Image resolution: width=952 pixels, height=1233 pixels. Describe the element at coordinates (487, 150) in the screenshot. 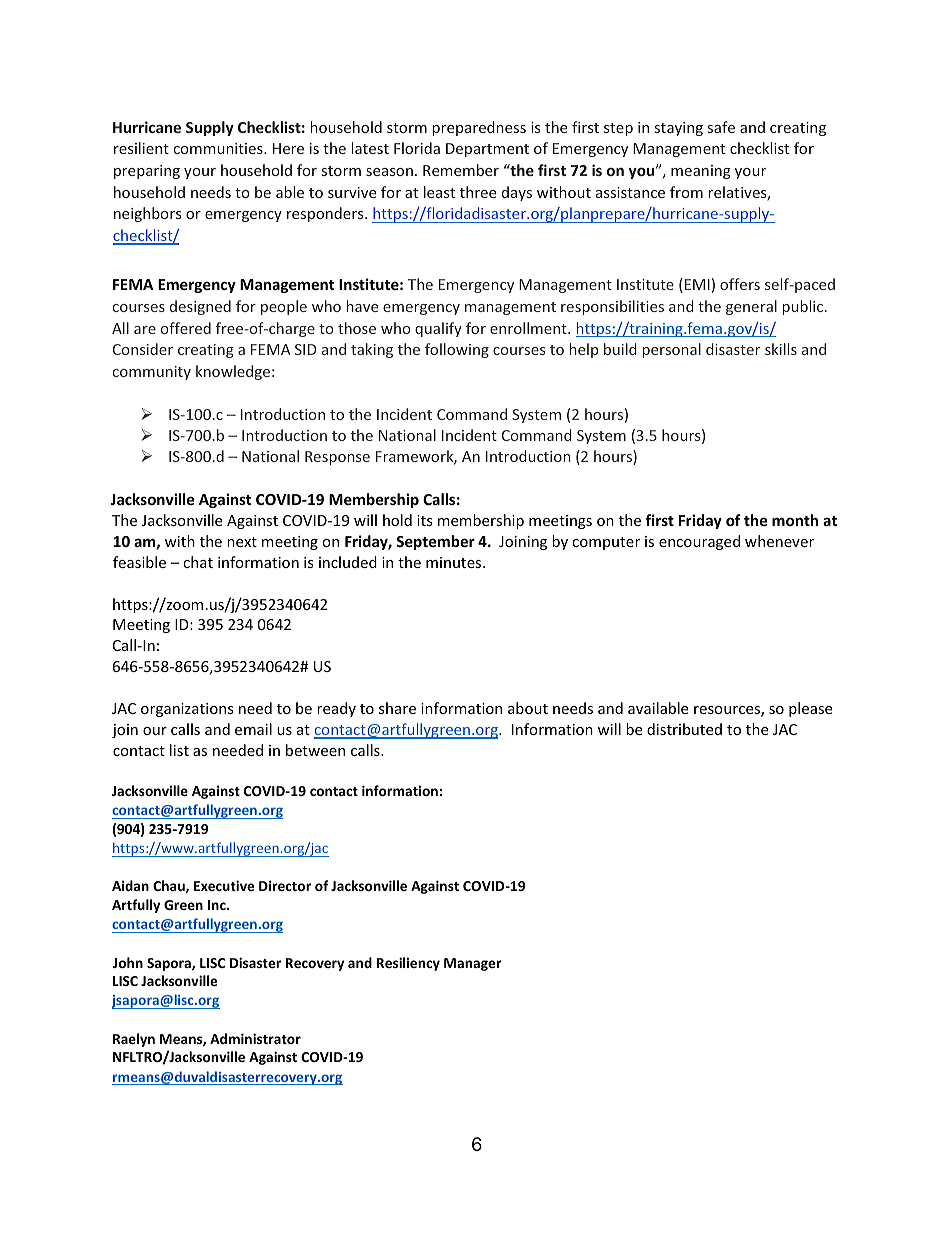

I see `Department` at that location.
